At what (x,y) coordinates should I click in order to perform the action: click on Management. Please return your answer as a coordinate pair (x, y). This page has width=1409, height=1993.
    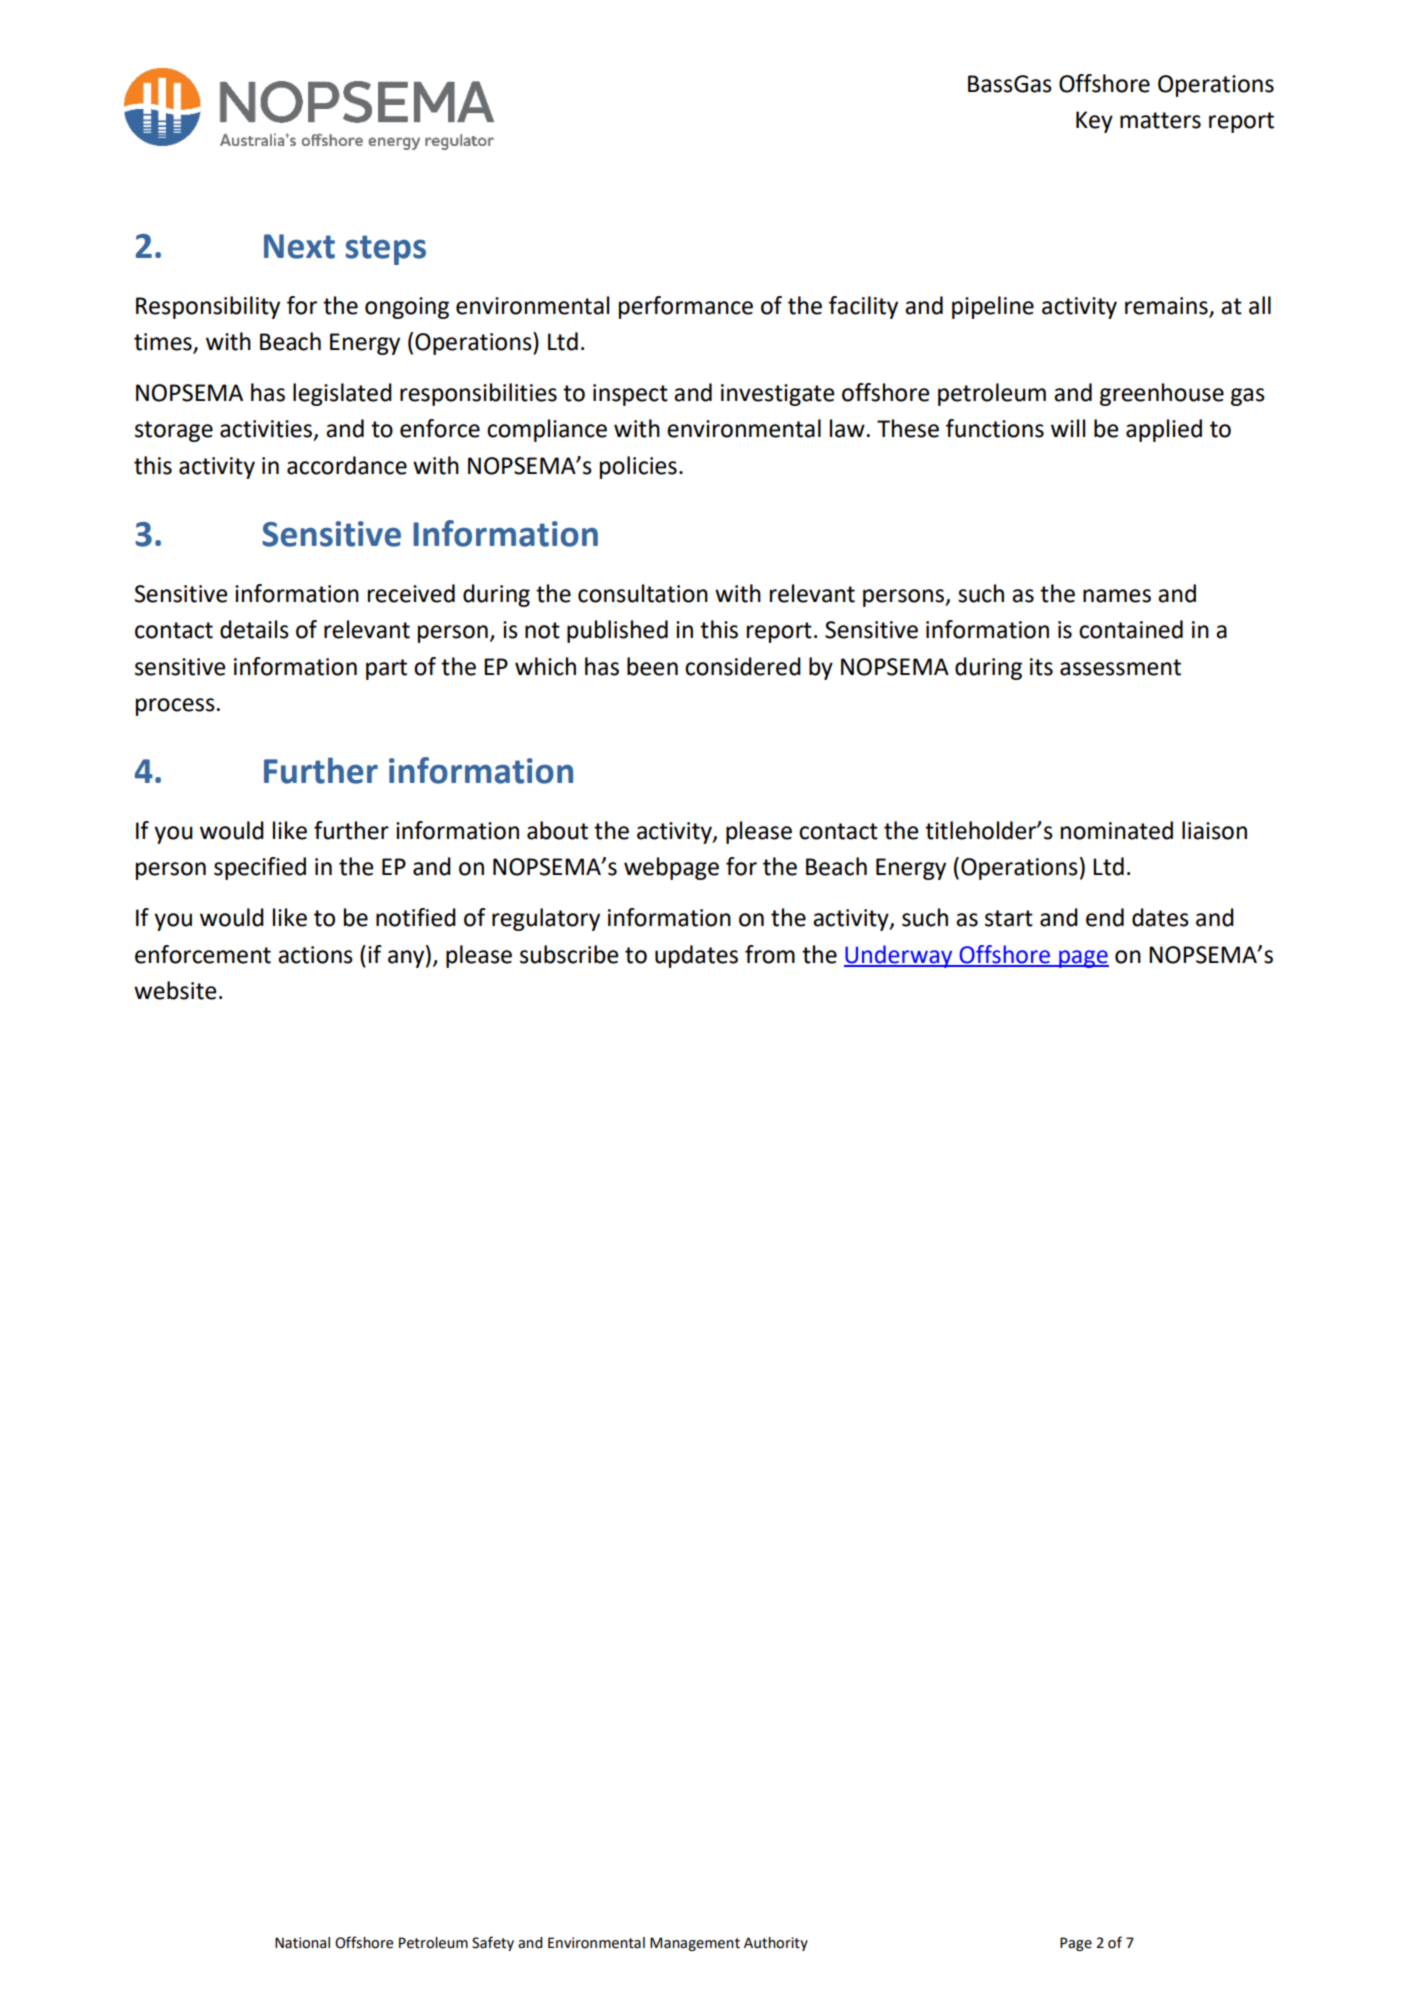
    Looking at the image, I should click on (695, 1944).
